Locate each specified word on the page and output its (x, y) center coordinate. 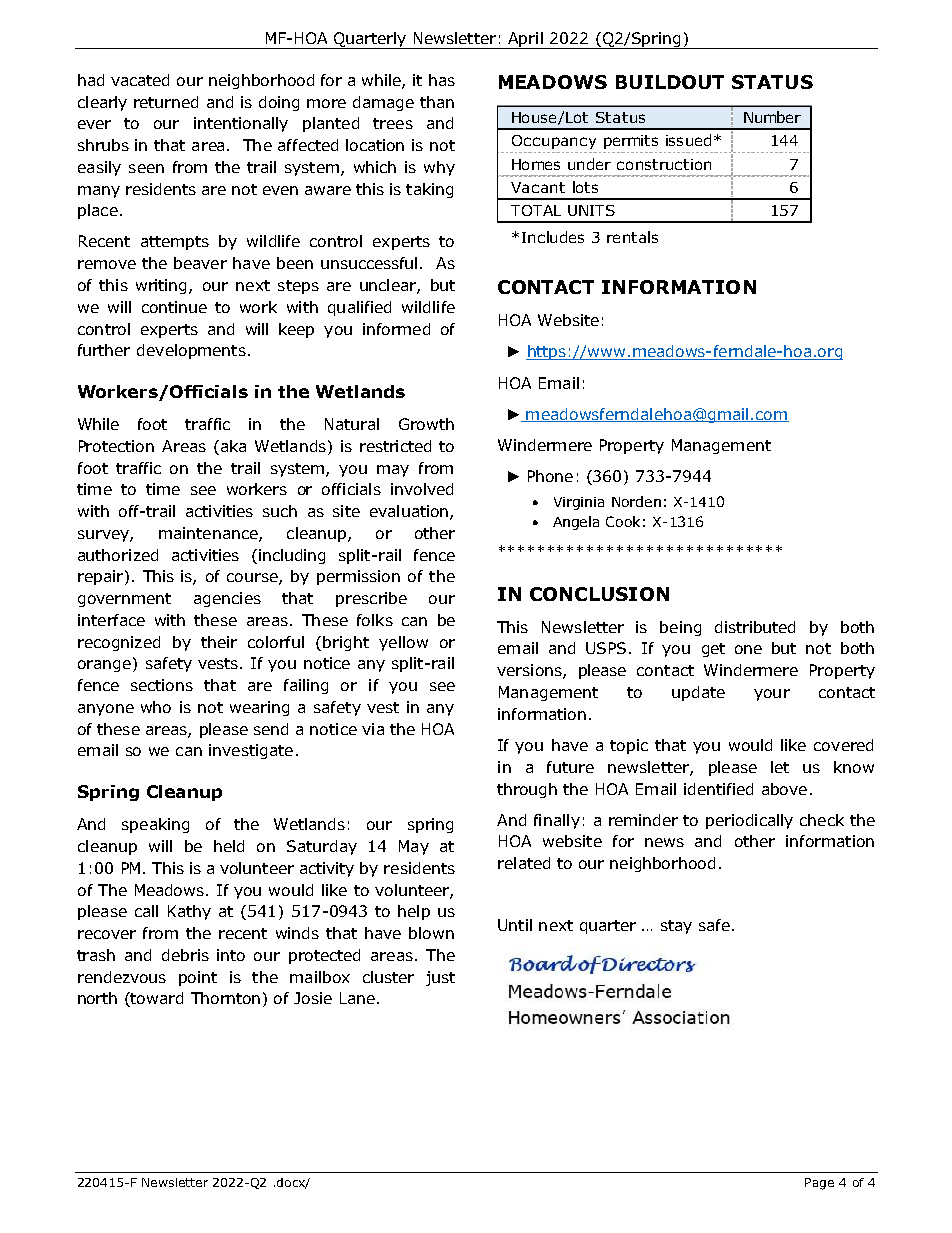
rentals (632, 237)
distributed (755, 627)
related (524, 863)
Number (772, 117)
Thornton (225, 998)
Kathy (189, 912)
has (442, 80)
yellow (403, 643)
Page (819, 1184)
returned (166, 102)
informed (396, 329)
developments (191, 351)
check (822, 820)
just (440, 978)
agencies (227, 599)
